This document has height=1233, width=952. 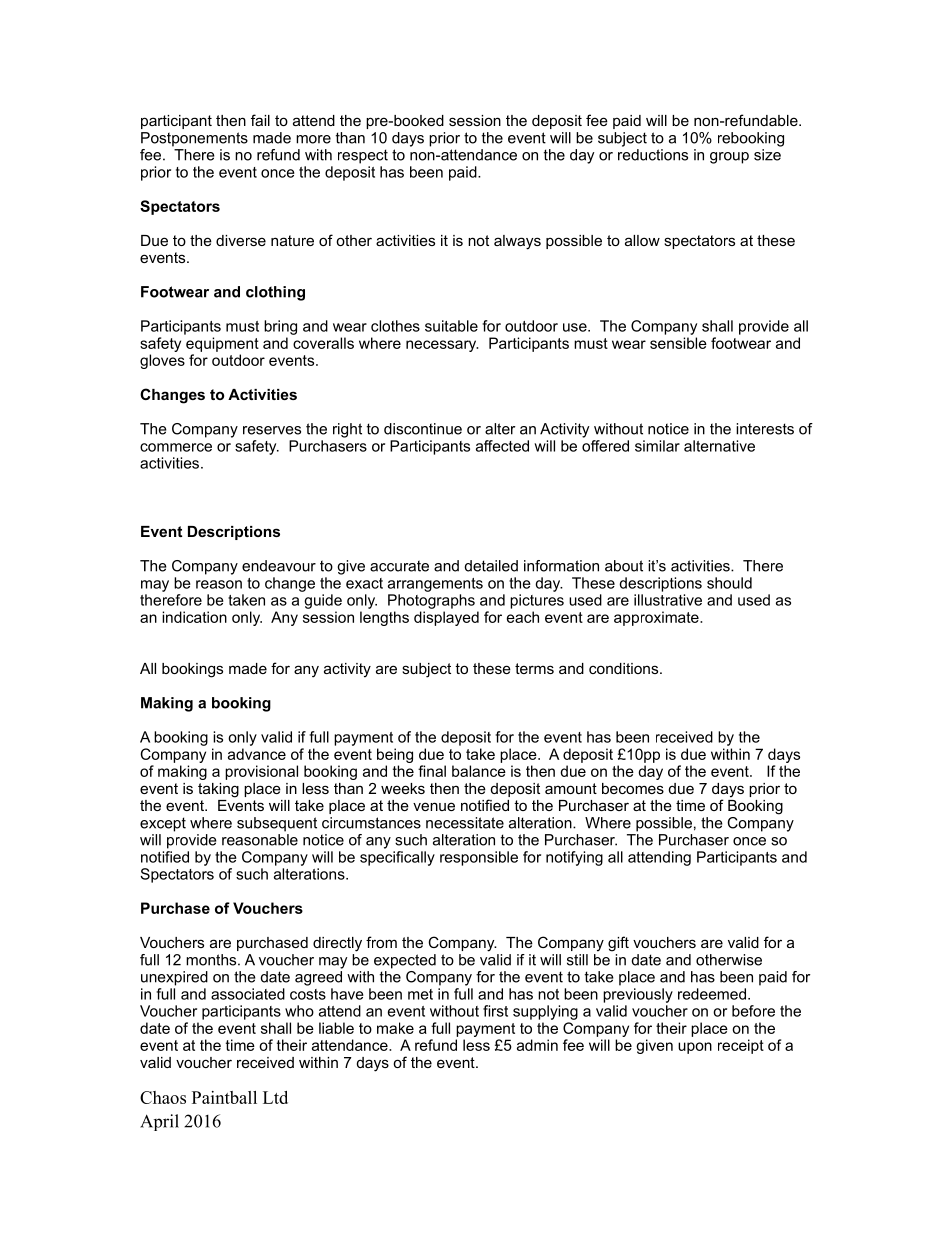 What do you see at coordinates (729, 158) in the document?
I see `group` at bounding box center [729, 158].
